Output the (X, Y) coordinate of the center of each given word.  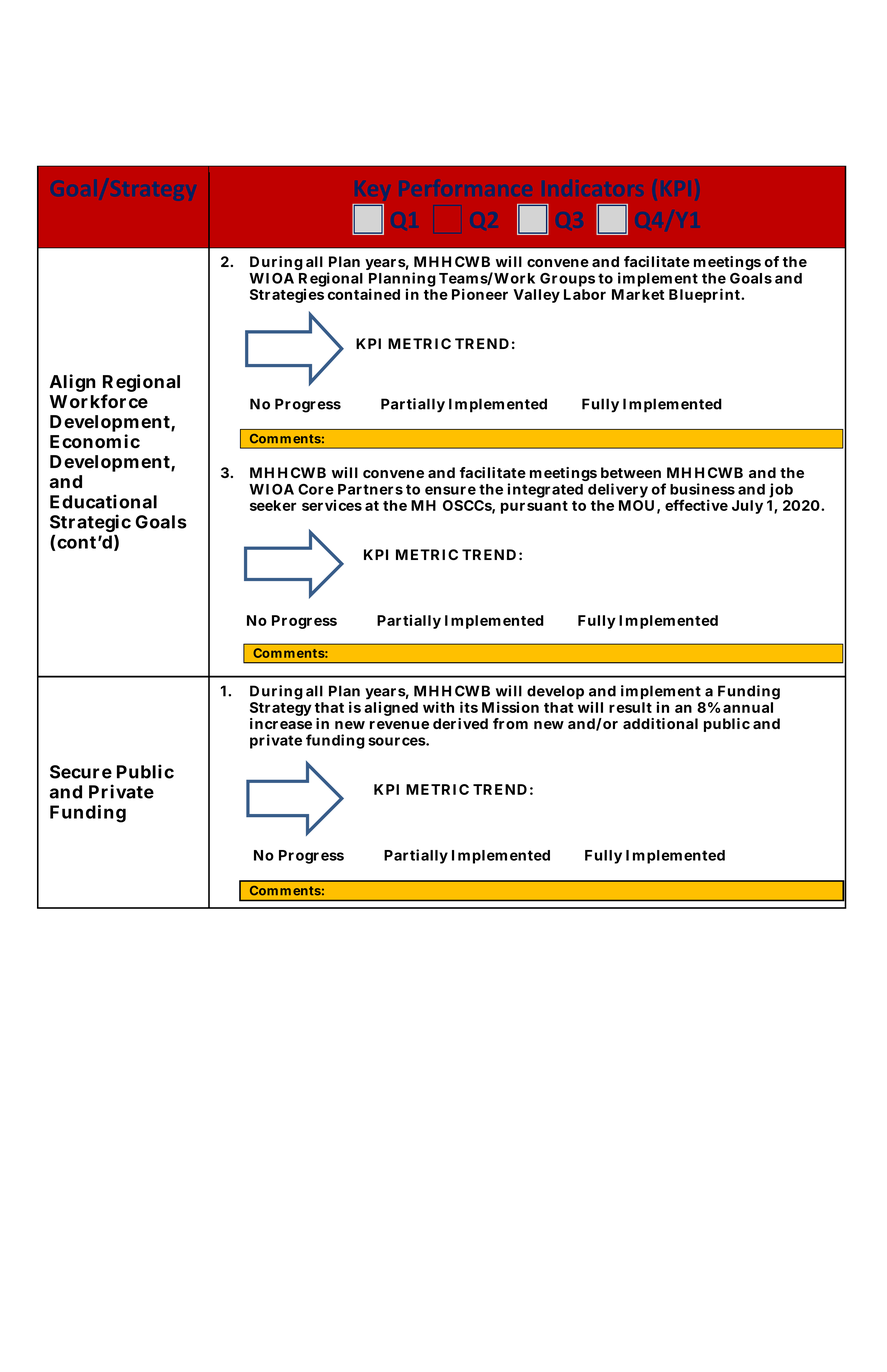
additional (660, 723)
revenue (399, 725)
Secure (81, 772)
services (332, 505)
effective (696, 505)
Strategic (90, 524)
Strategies (287, 295)
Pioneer (480, 294)
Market (638, 294)
